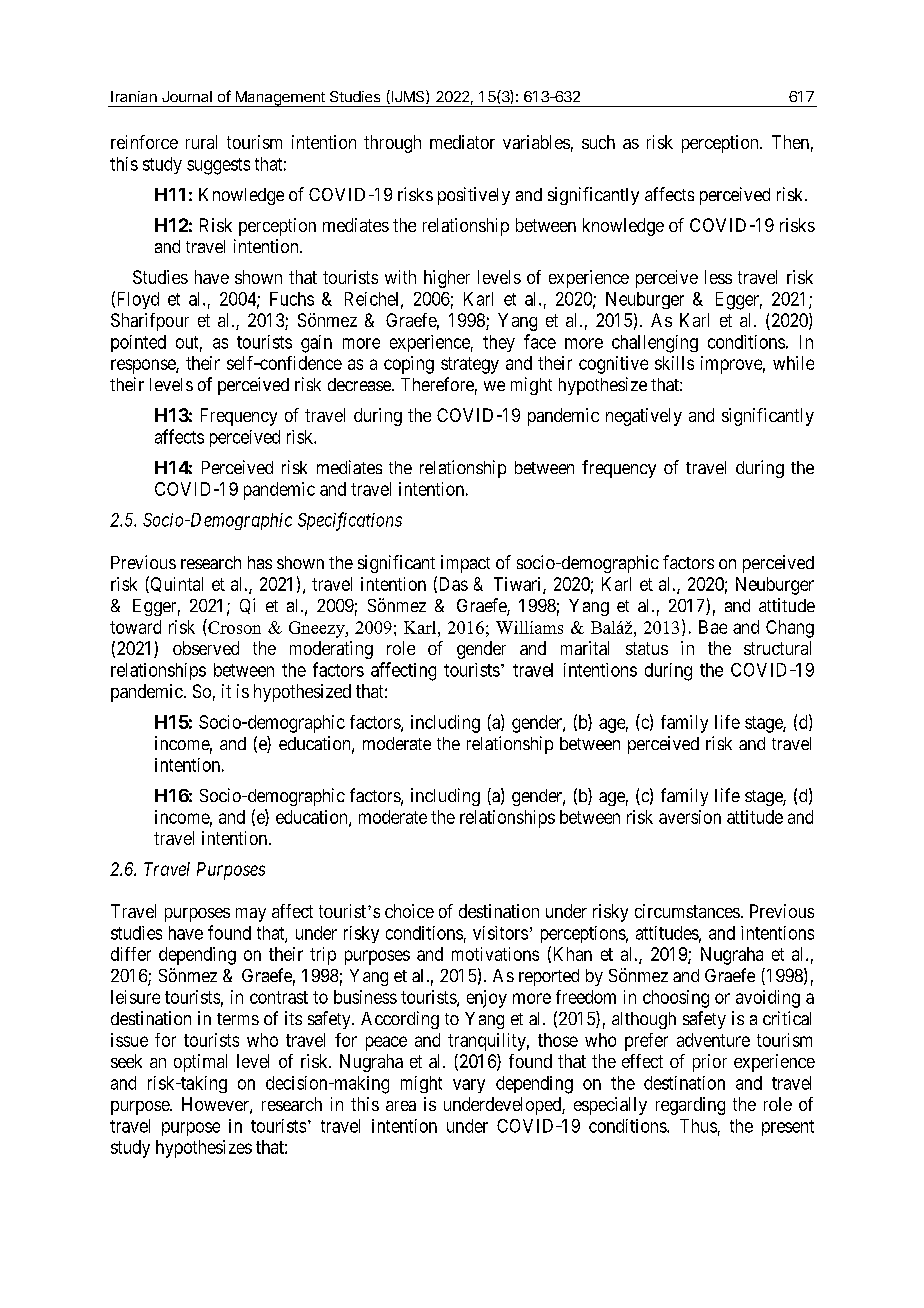 Image resolution: width=924 pixels, height=1308 pixels. I want to click on optimal, so click(200, 1063).
